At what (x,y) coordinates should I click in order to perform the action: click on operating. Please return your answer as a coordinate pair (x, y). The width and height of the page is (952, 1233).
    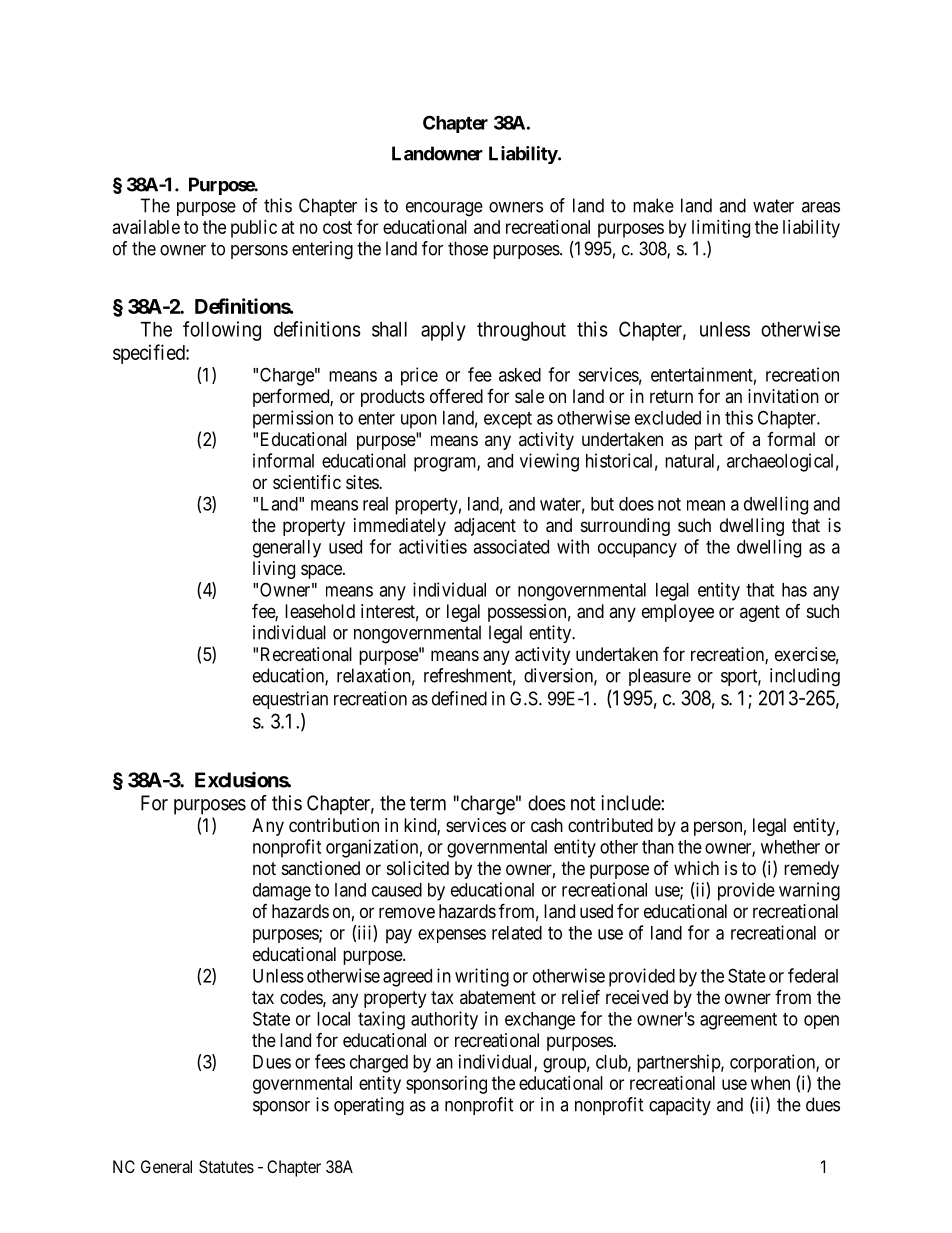
    Looking at the image, I should click on (369, 1106).
